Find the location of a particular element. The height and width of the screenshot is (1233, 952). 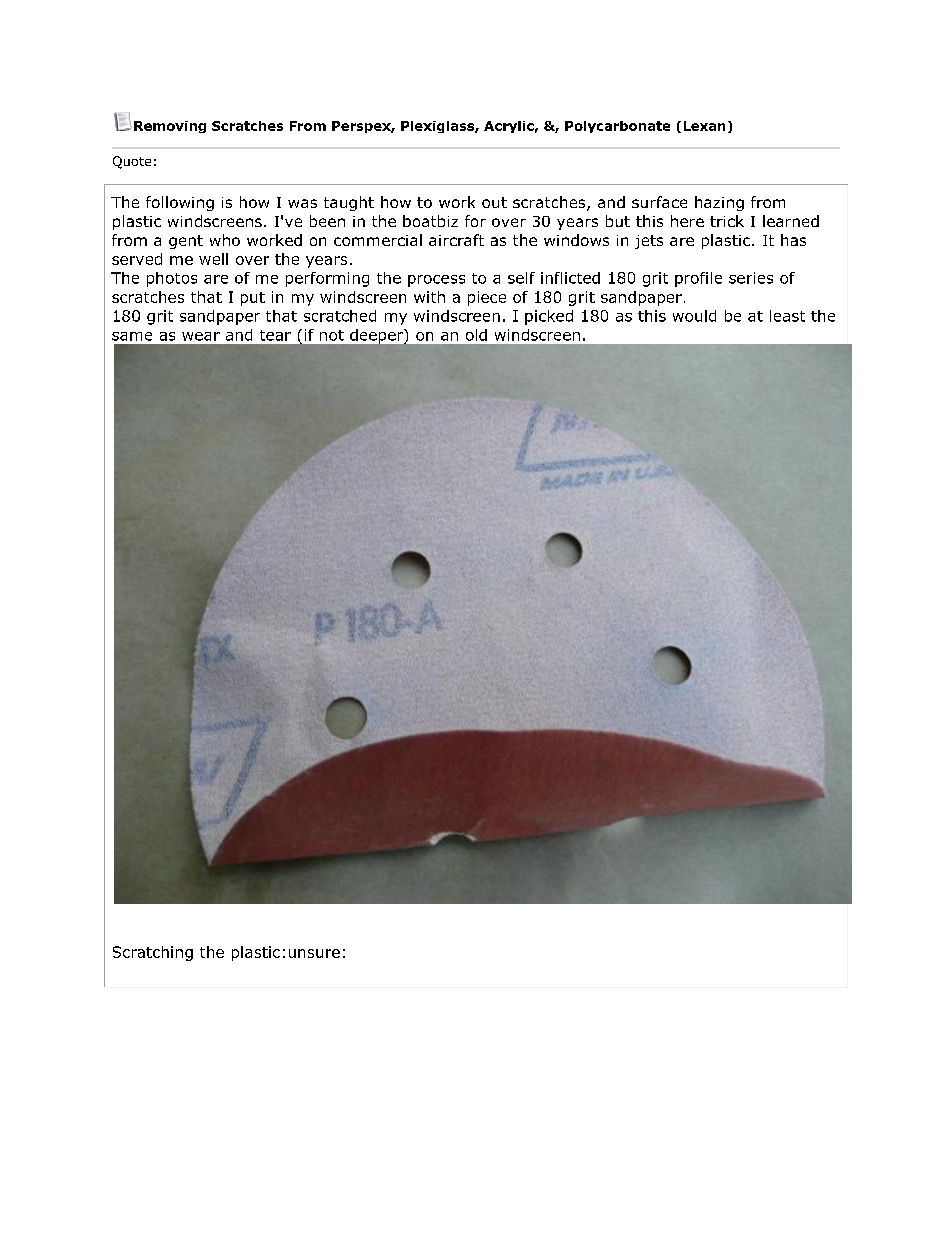

Scratching is located at coordinates (153, 953).
